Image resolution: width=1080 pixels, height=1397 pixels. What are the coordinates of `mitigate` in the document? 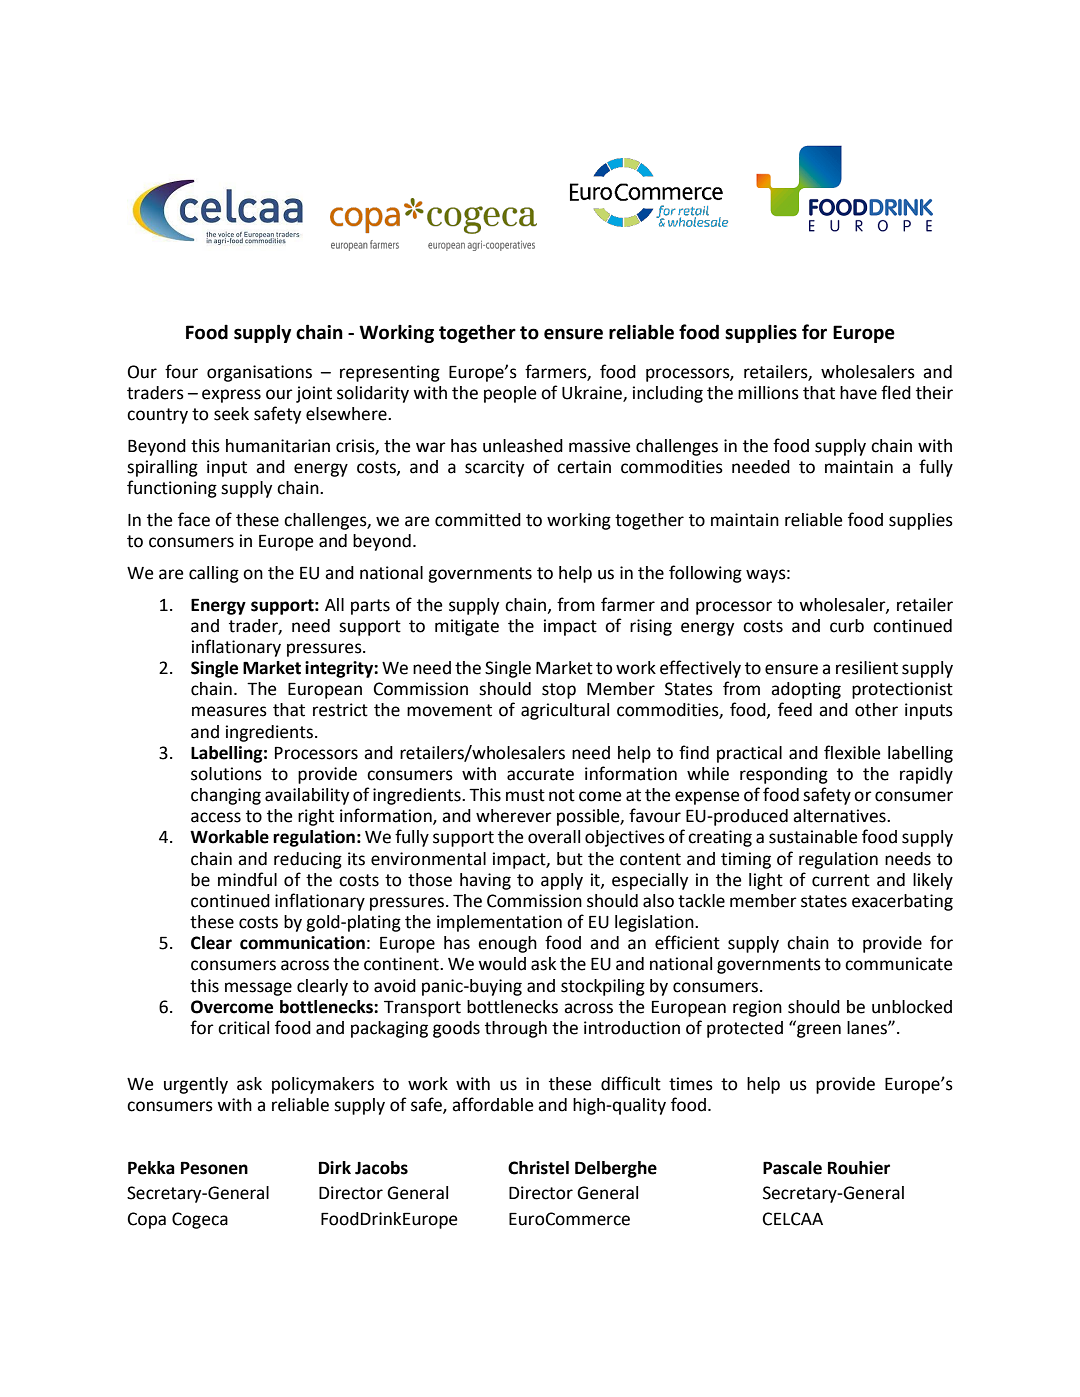 It's located at (467, 627).
